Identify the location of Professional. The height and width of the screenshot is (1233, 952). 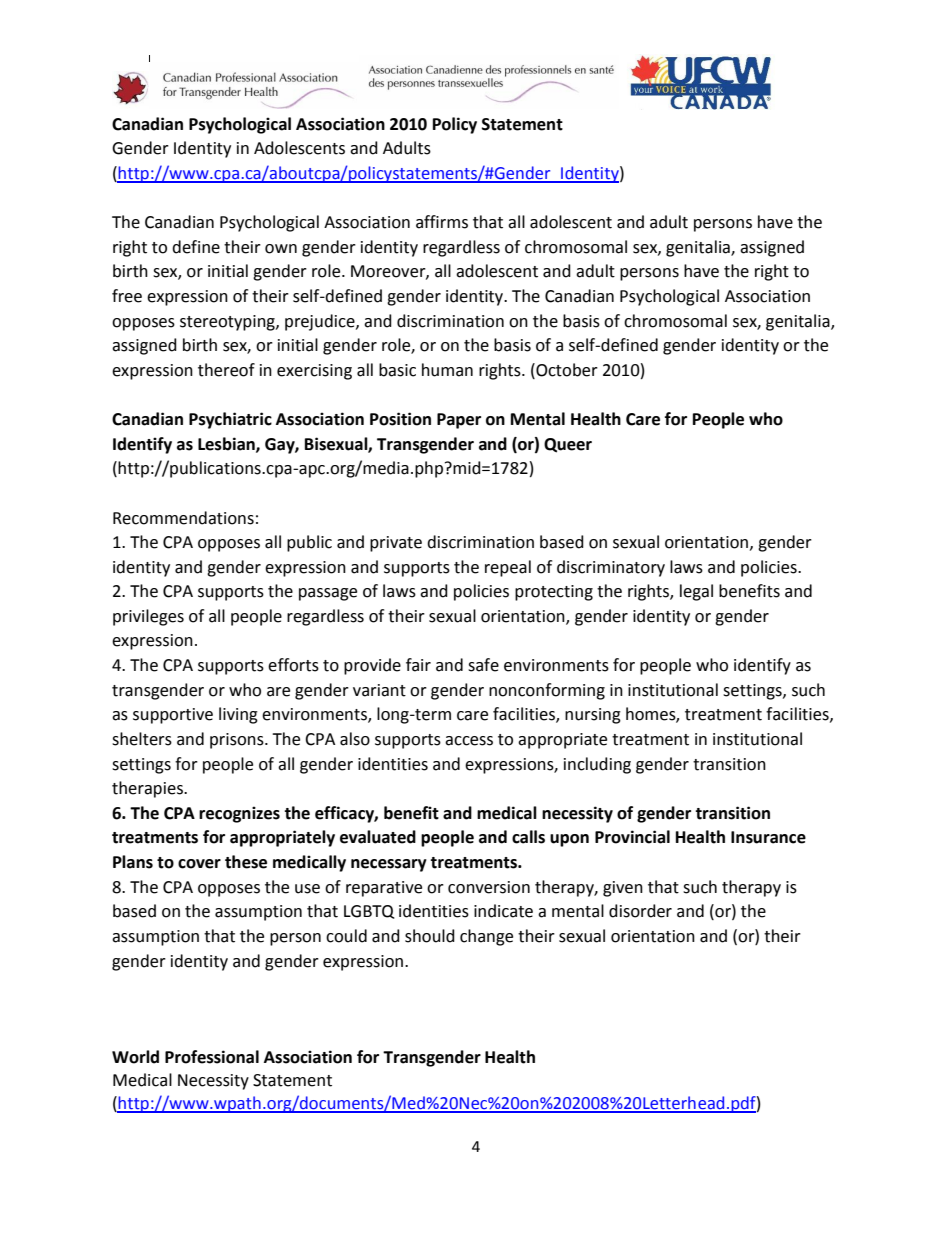
(212, 1057).
